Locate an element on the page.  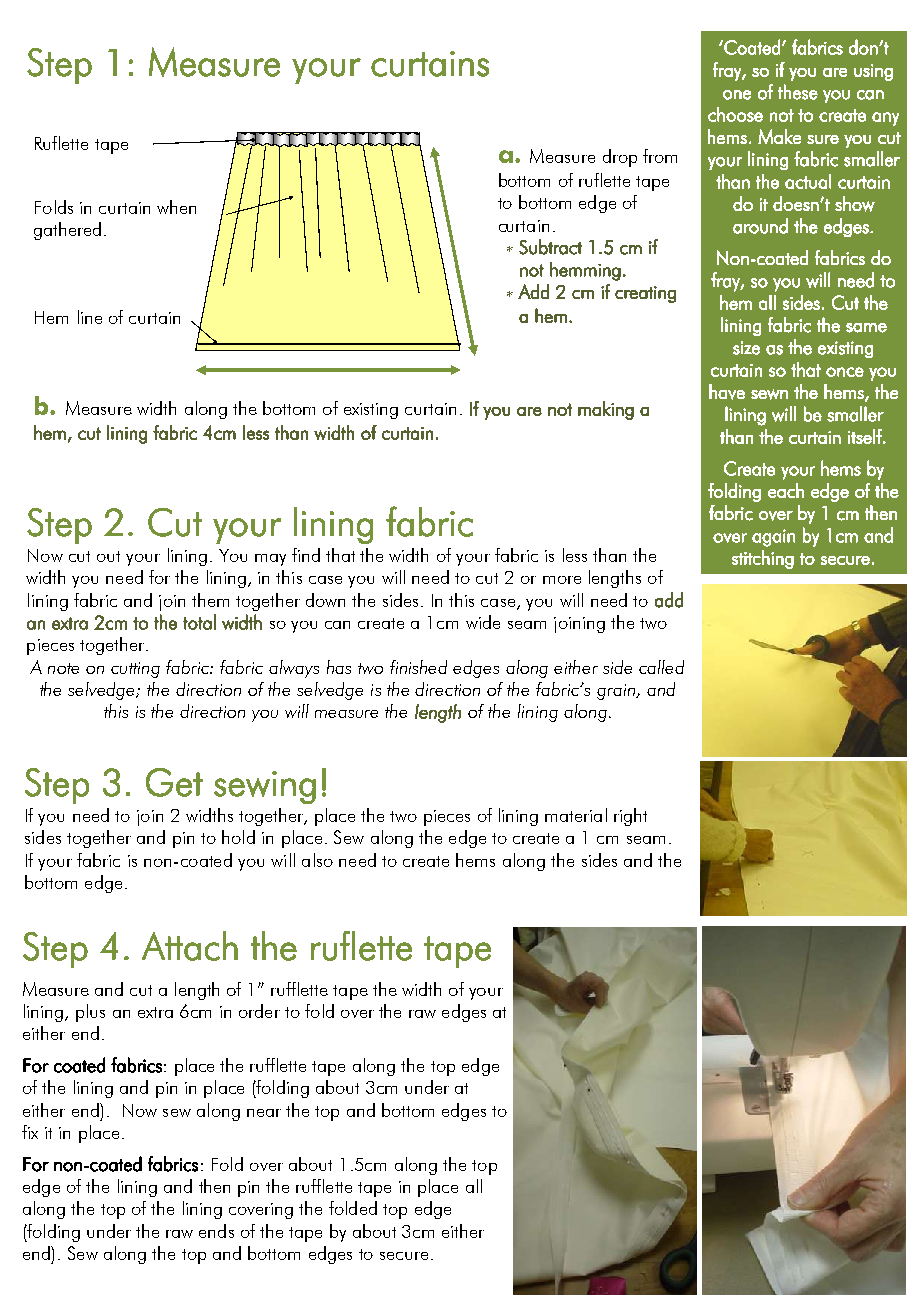
material is located at coordinates (576, 815).
